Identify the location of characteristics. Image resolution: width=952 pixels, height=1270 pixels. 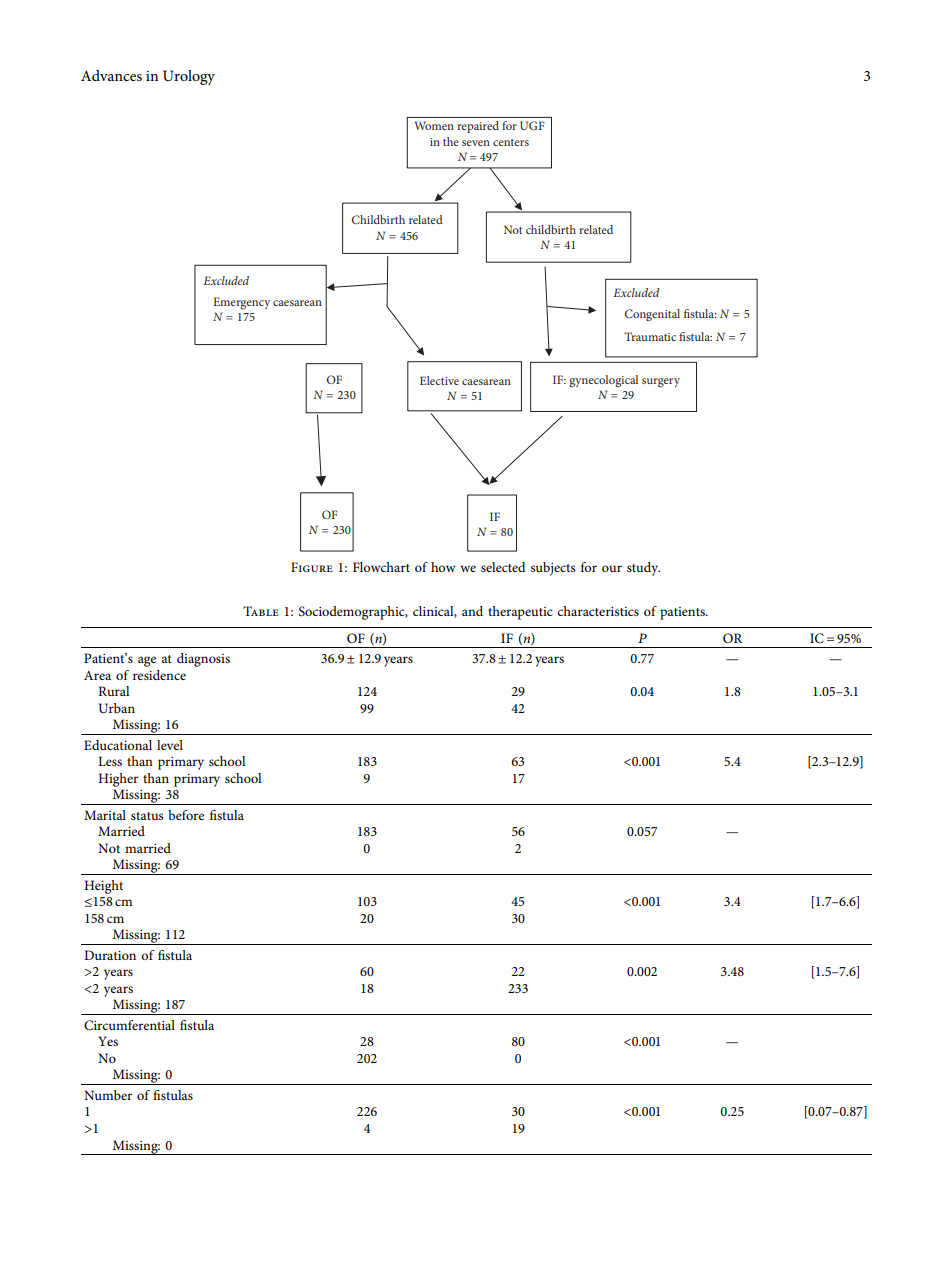
(598, 611).
